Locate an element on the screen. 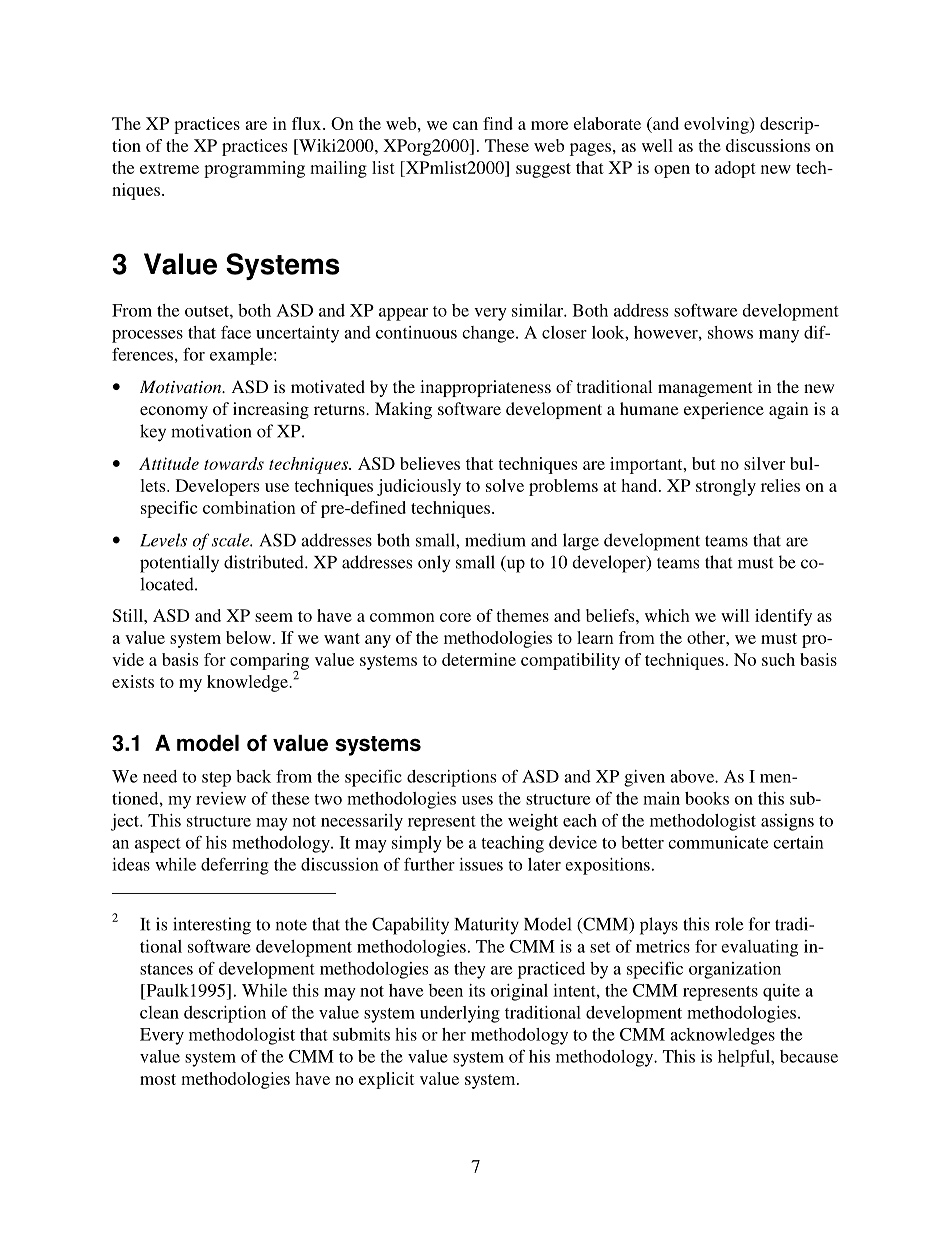 The width and height of the screenshot is (952, 1233). below is located at coordinates (248, 637).
